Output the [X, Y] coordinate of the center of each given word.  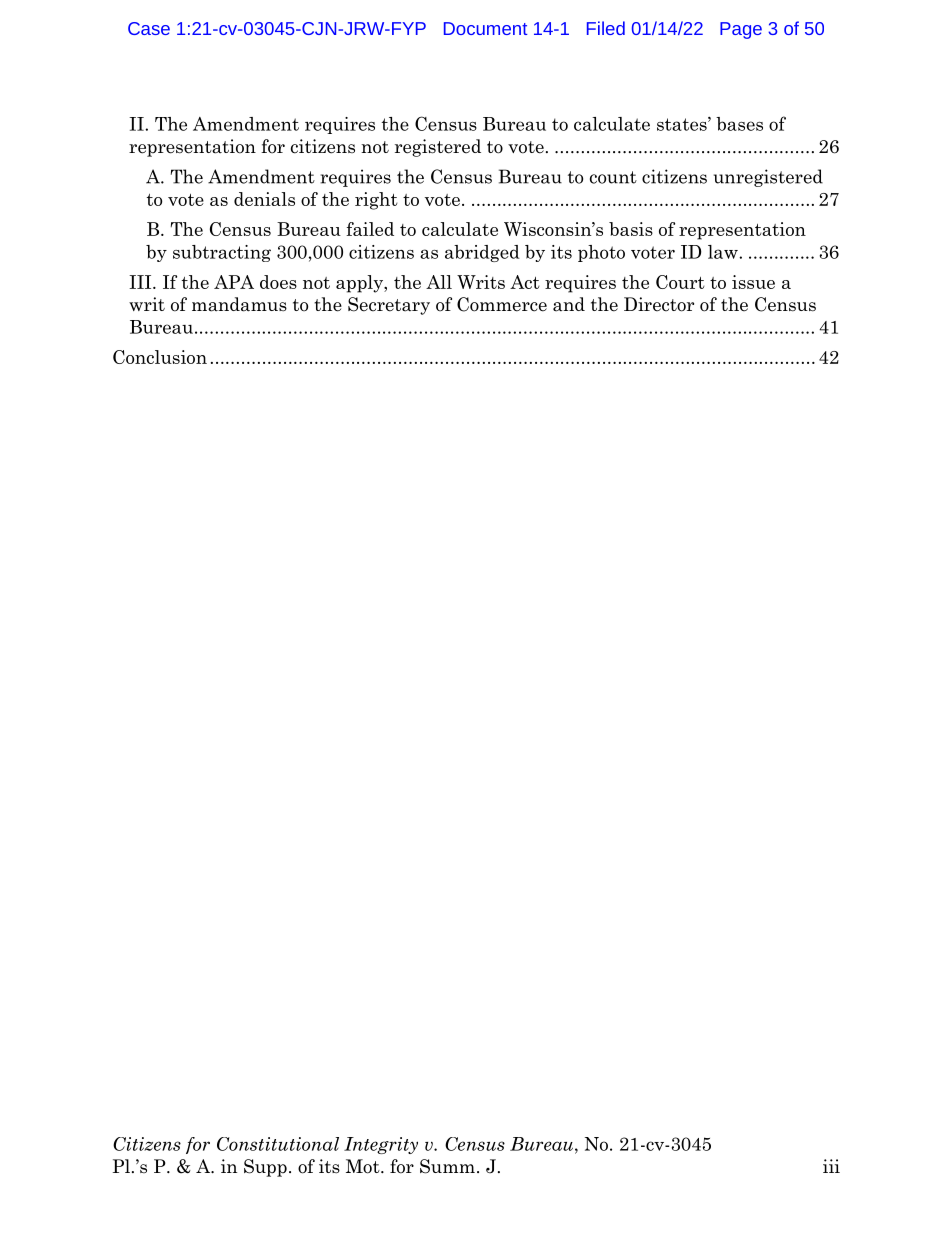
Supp [265, 1168]
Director [659, 304]
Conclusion [160, 357]
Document [485, 28]
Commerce [502, 304]
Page [741, 30]
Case [149, 28]
